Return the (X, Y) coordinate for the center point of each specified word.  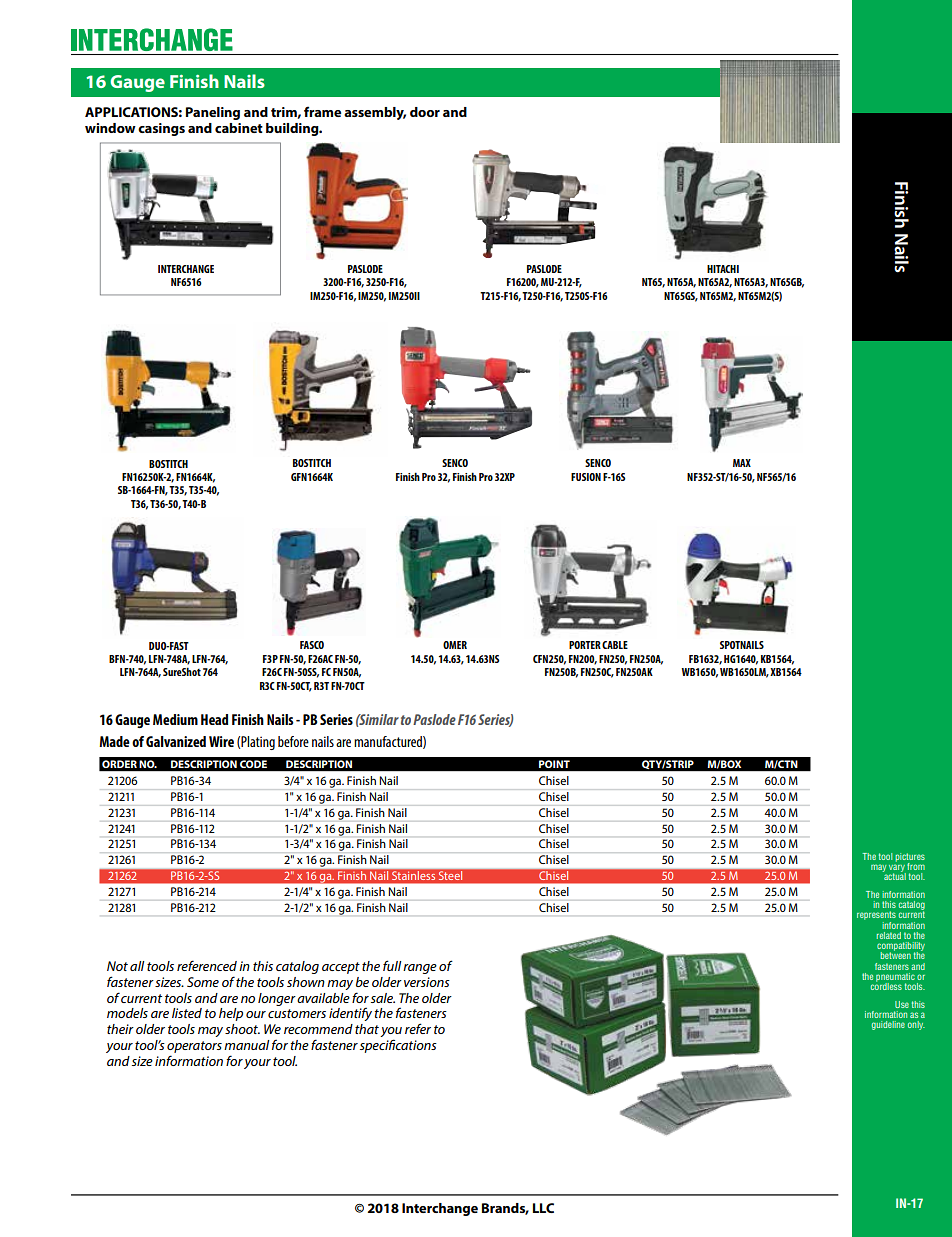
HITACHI (723, 269)
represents (876, 917)
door (425, 112)
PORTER (585, 645)
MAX (742, 463)
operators (194, 1047)
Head (214, 719)
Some (203, 982)
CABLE (615, 645)
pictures (910, 858)
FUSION (586, 477)
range (420, 969)
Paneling (213, 113)
